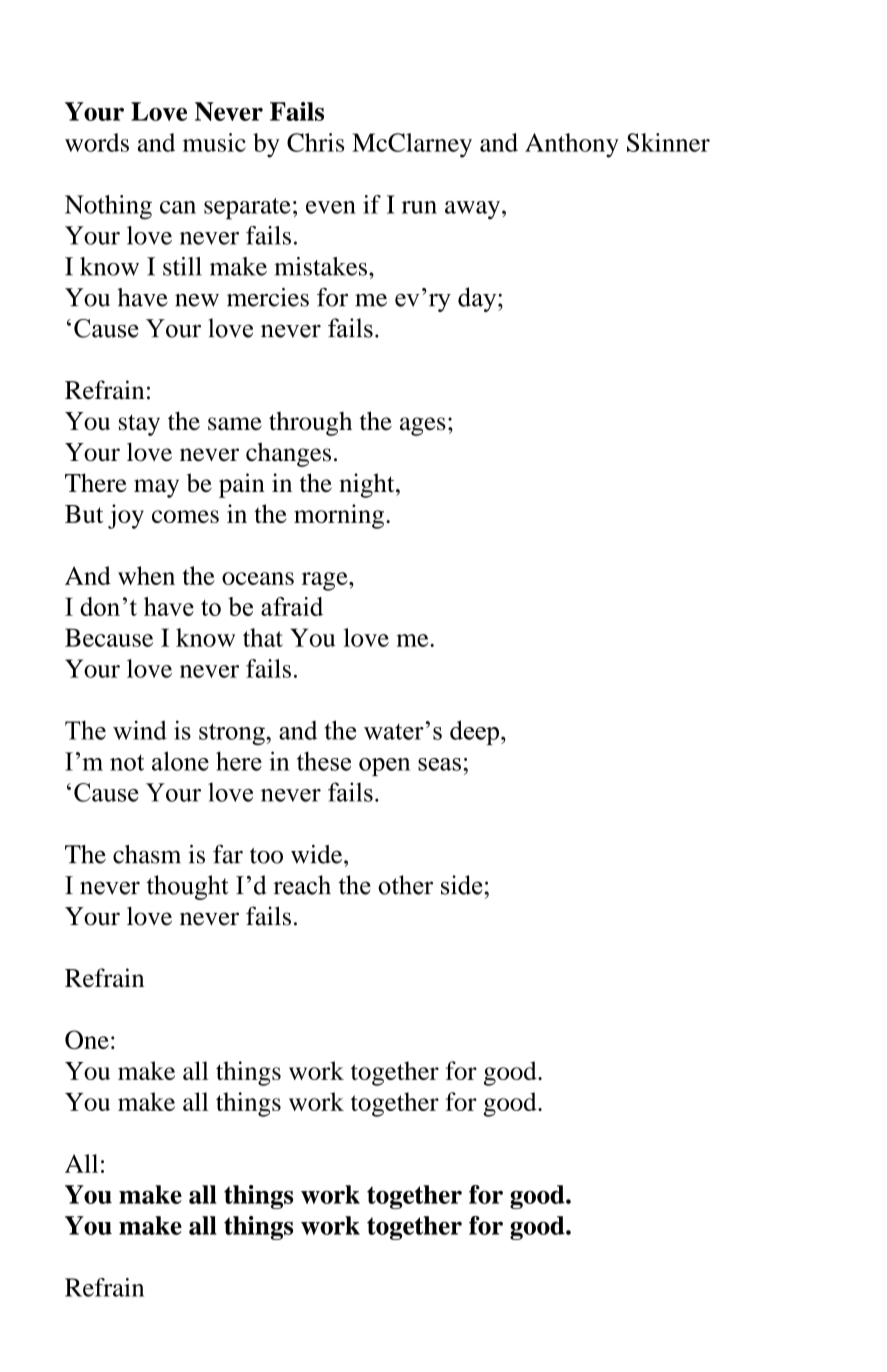 This page has width=887, height=1372. Describe the element at coordinates (315, 142) in the page. I see `Chris` at that location.
